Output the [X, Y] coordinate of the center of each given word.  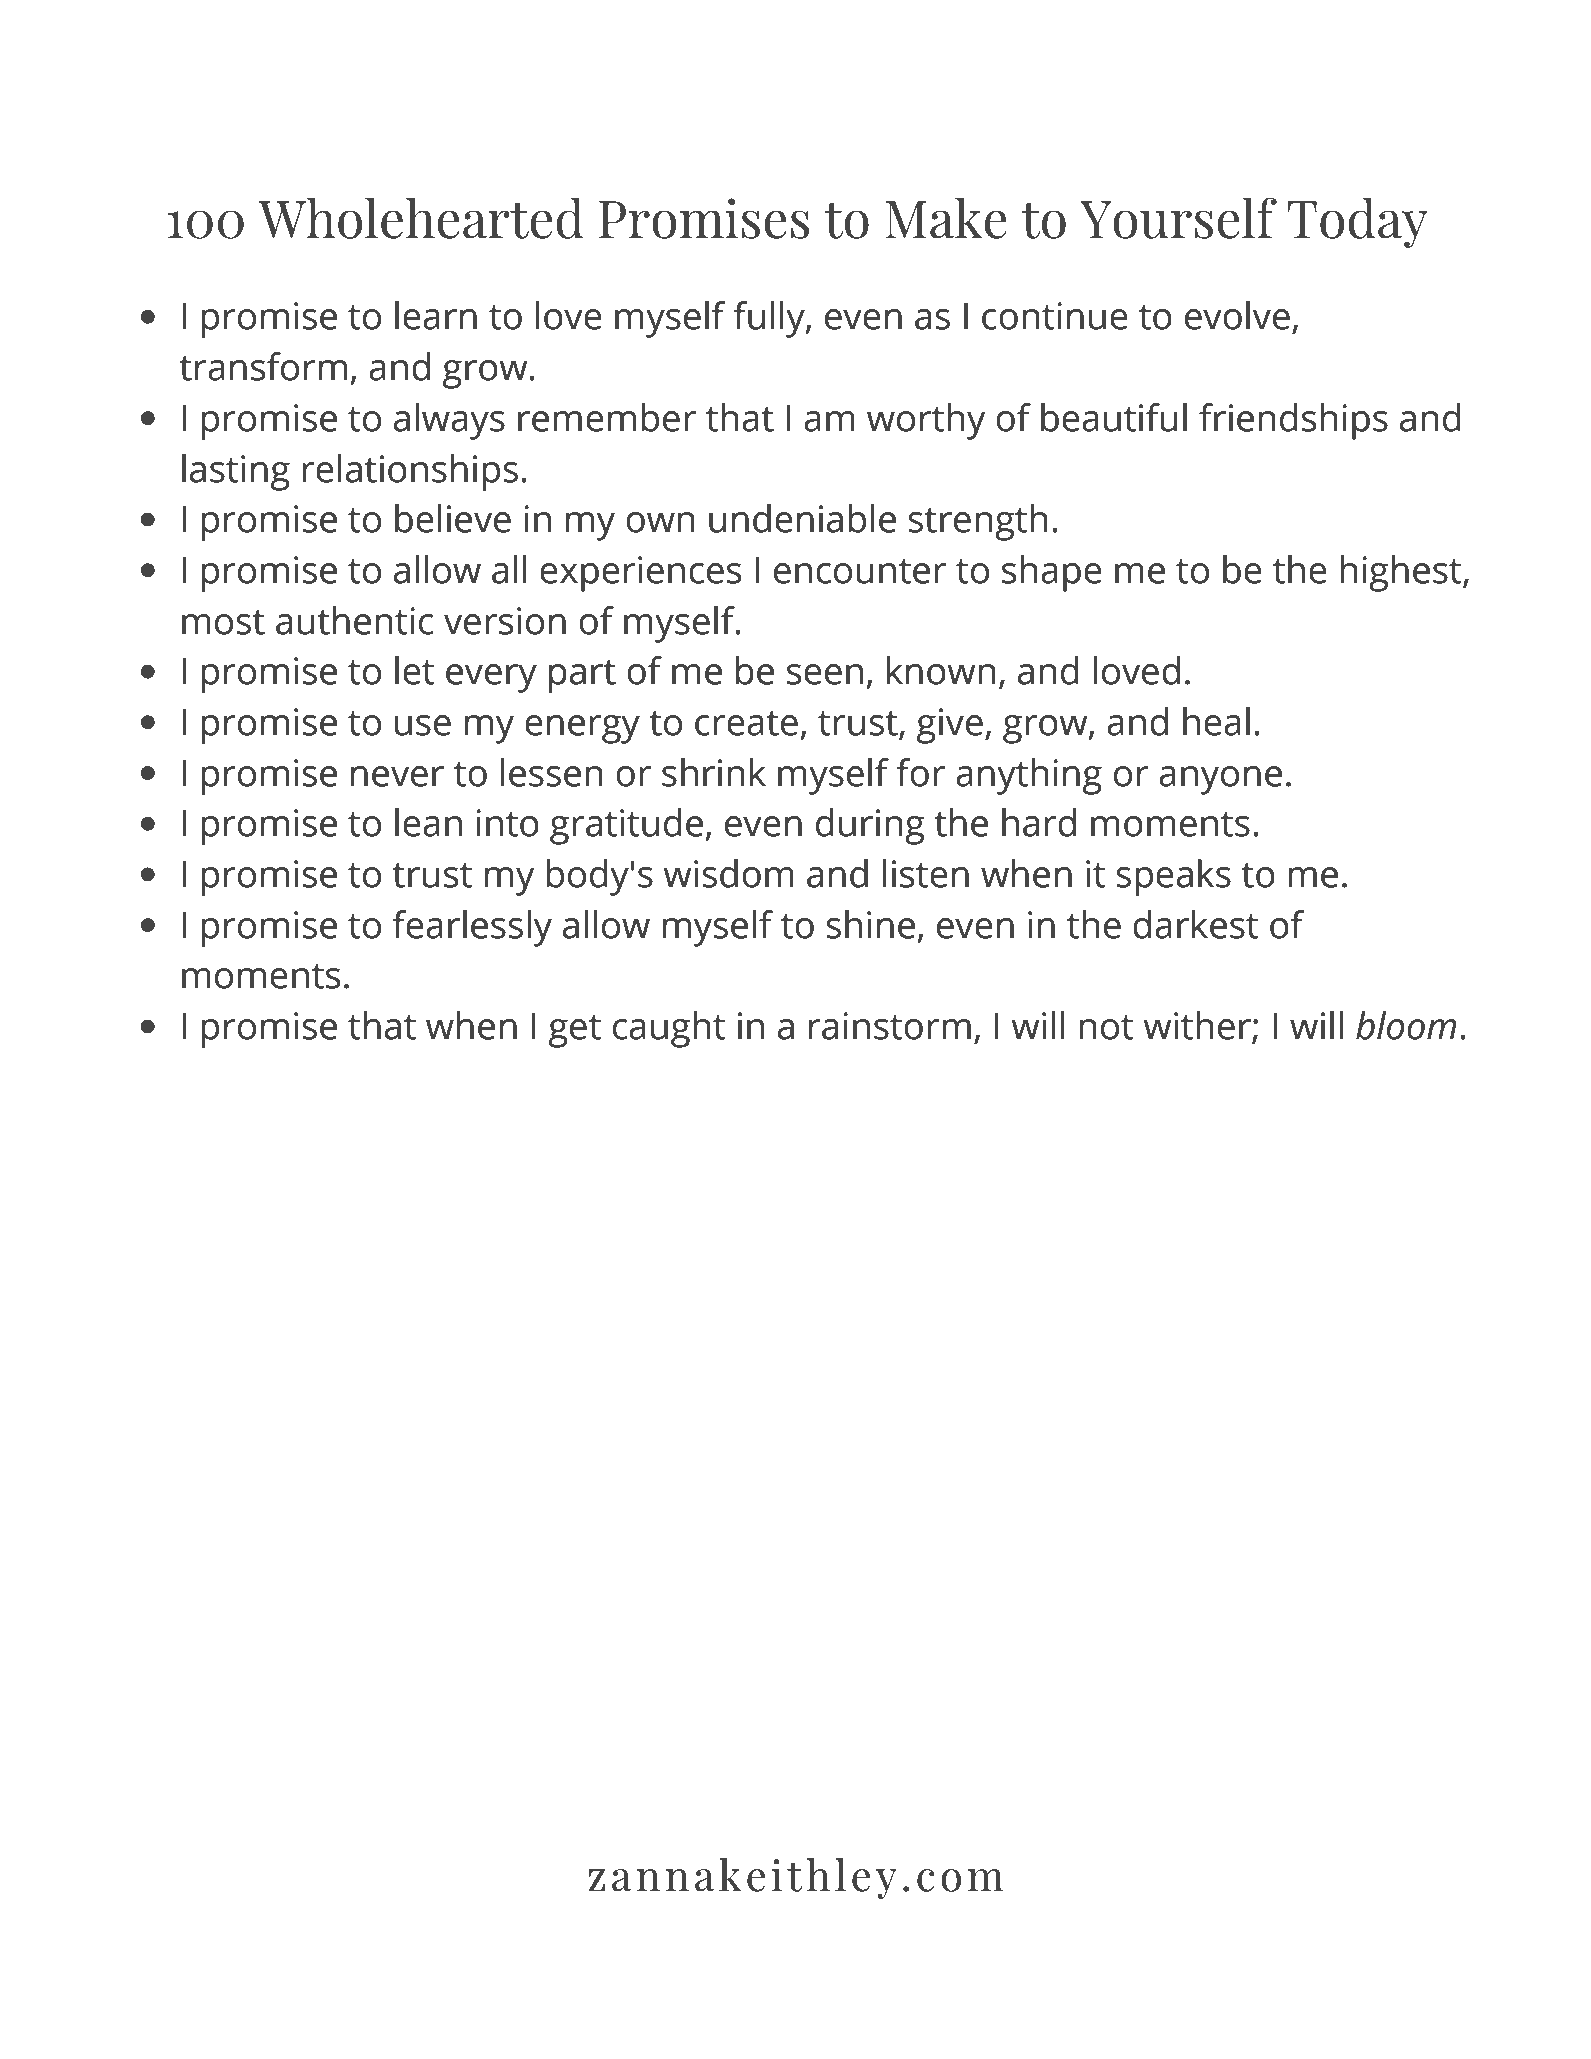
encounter [860, 571]
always [449, 421]
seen [825, 674]
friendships [1293, 421]
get [575, 1031]
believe [453, 518]
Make [946, 218]
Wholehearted [421, 218]
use [423, 725]
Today [1357, 222]
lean [428, 822]
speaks [1173, 877]
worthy [926, 421]
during [870, 826]
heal [1216, 721]
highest [1402, 573]
